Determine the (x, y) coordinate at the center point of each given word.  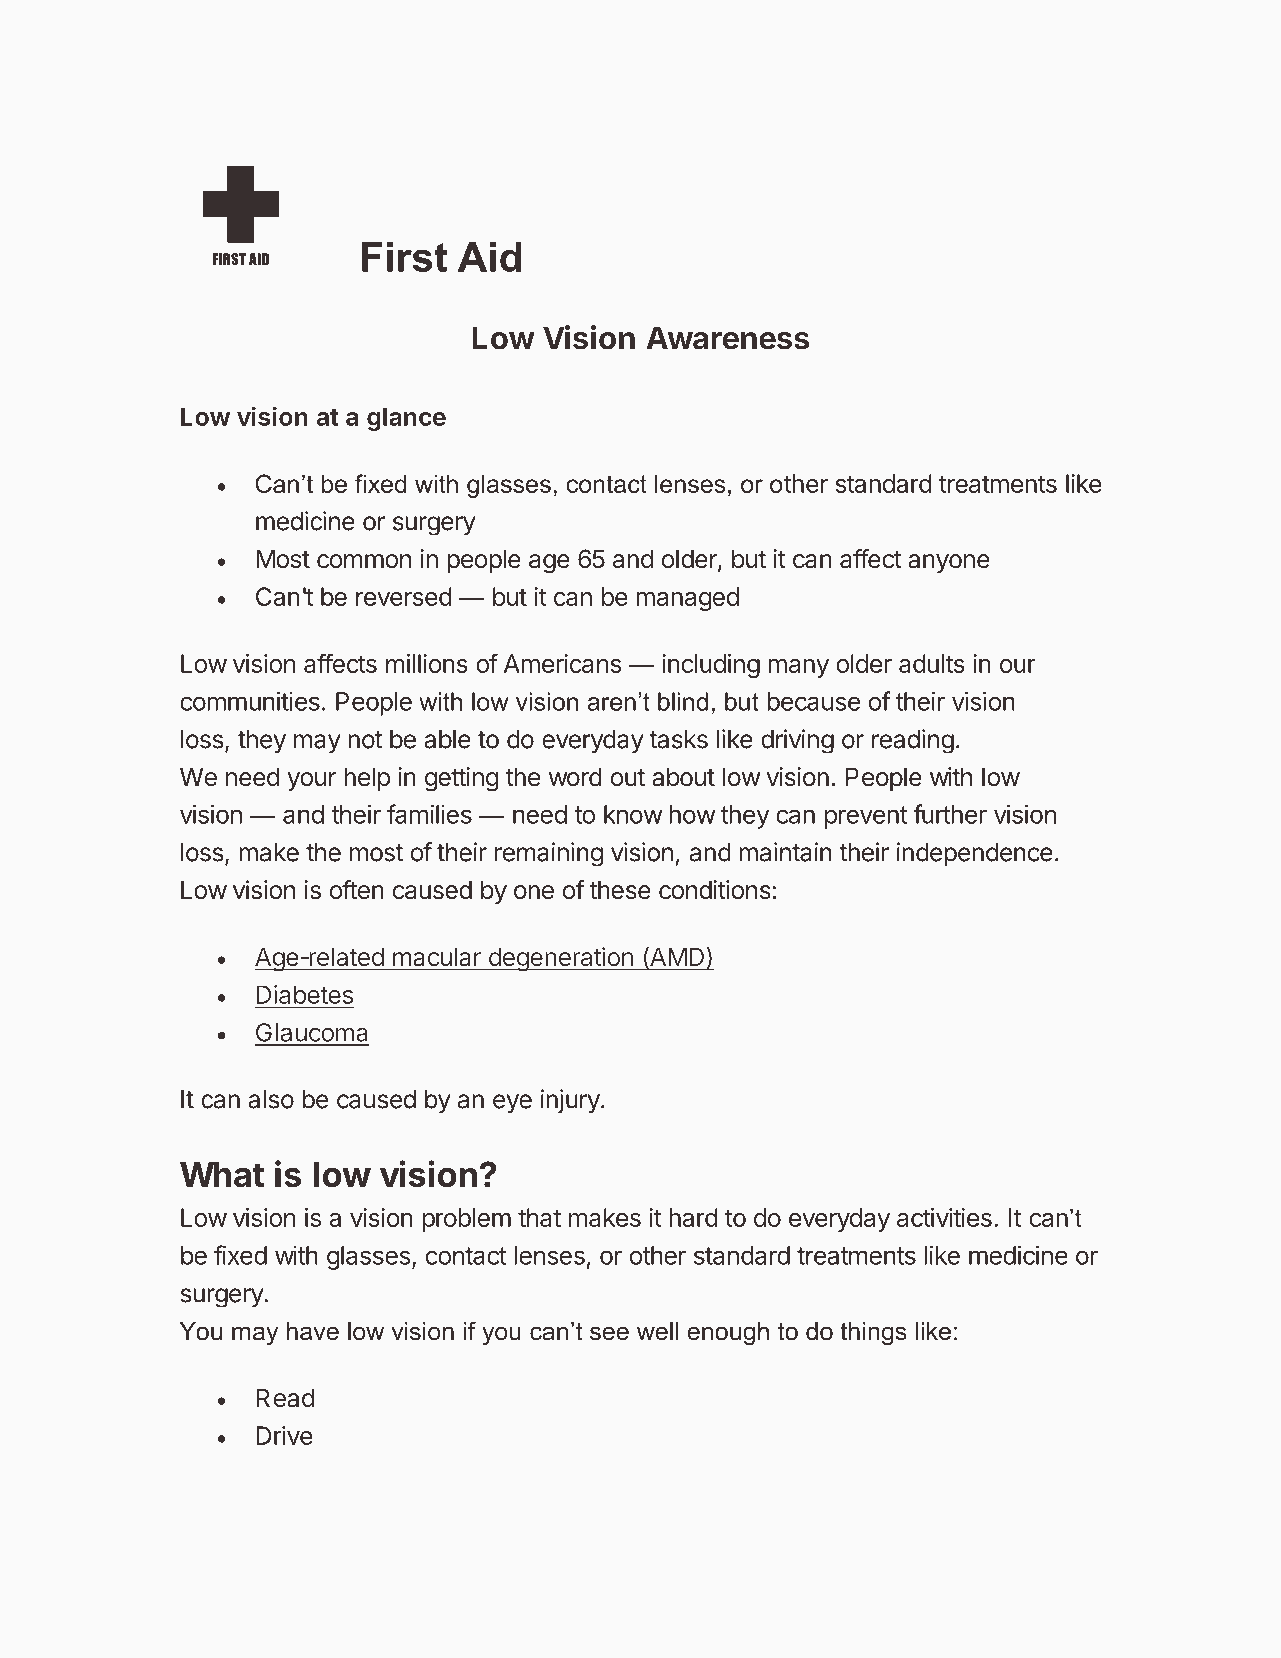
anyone (949, 563)
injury (570, 1101)
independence (975, 854)
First (405, 257)
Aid (489, 257)
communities (250, 701)
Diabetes (304, 996)
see (609, 1333)
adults (932, 663)
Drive (284, 1435)
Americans (562, 663)
